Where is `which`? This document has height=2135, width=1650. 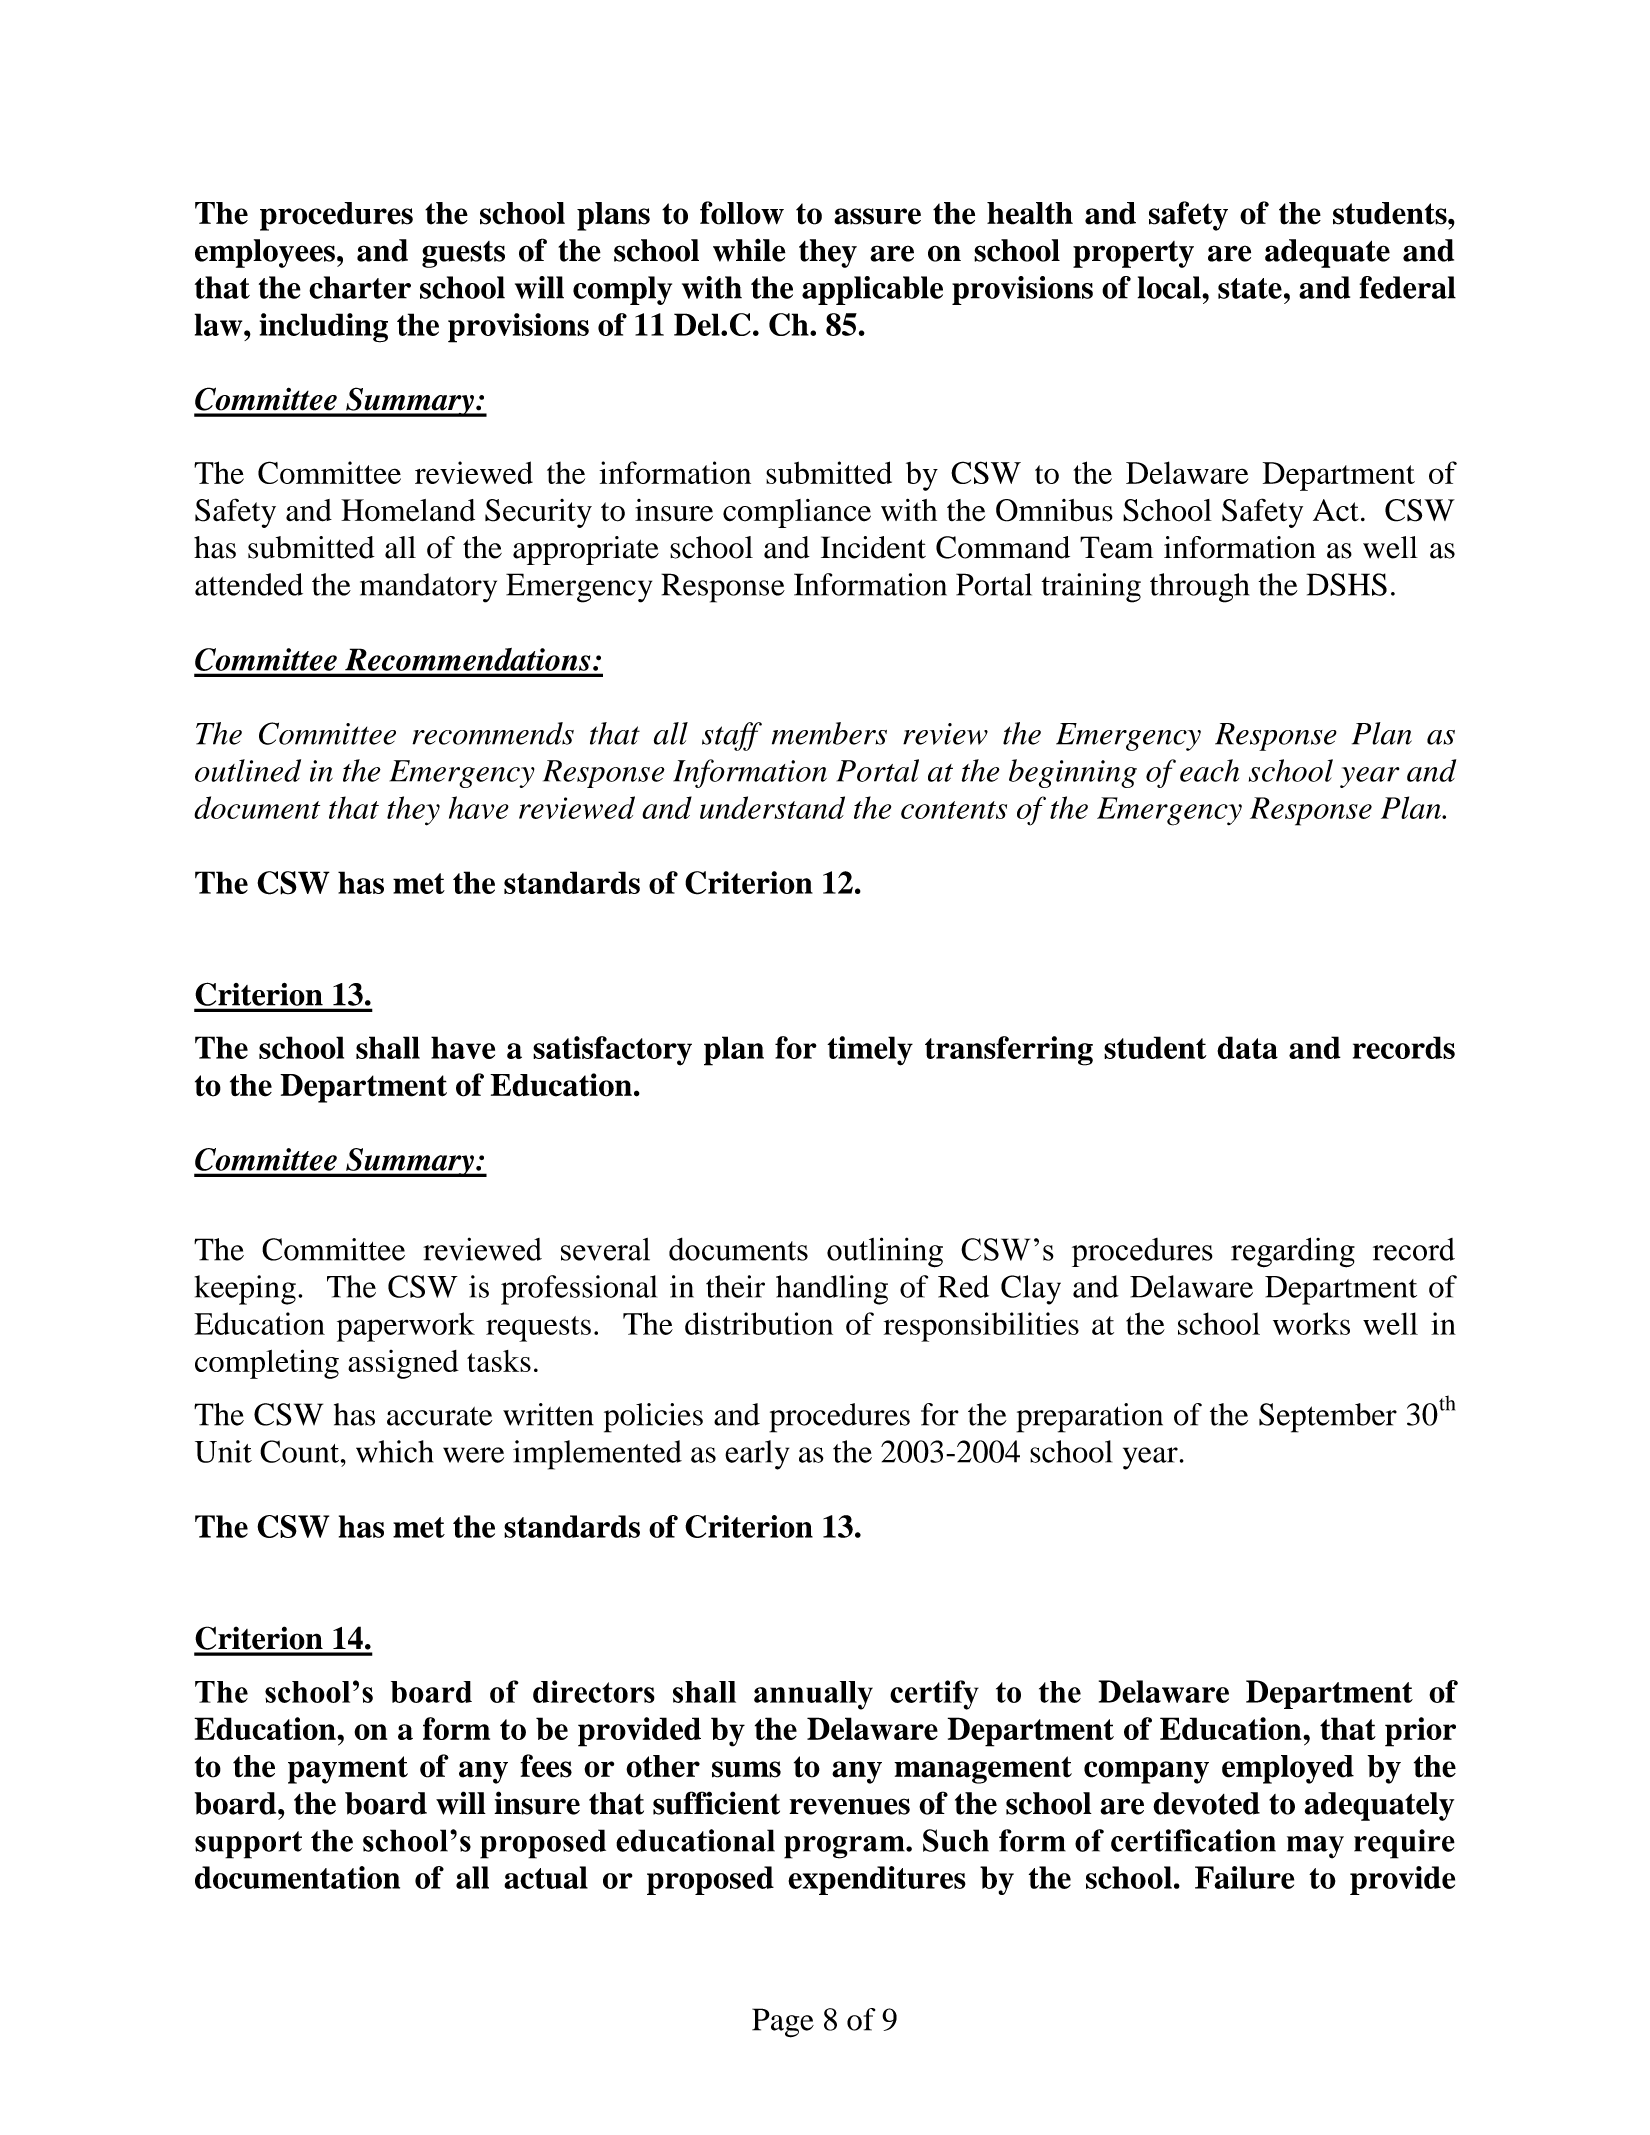 which is located at coordinates (394, 1451).
